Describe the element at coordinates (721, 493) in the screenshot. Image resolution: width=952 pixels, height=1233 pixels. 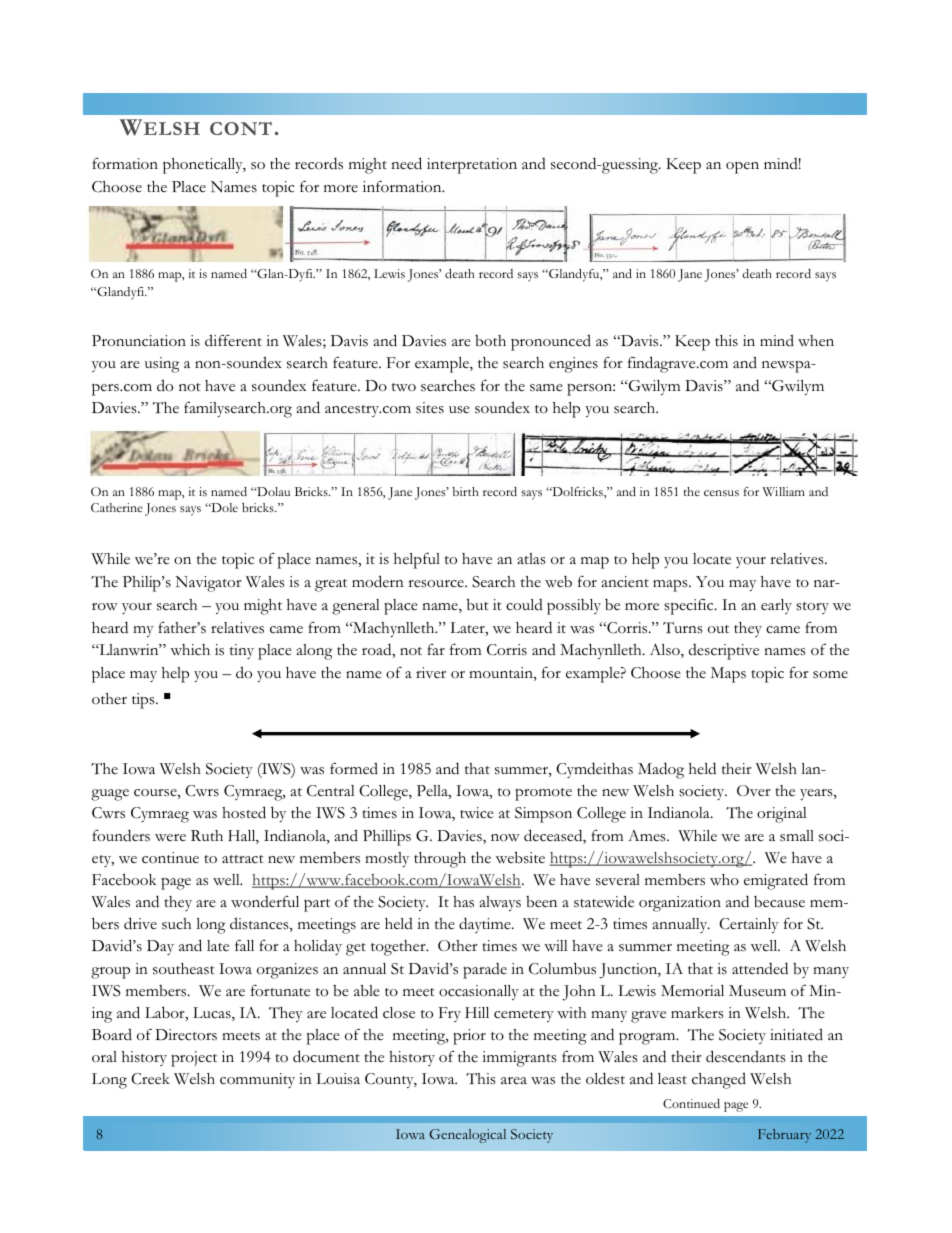
I see `census` at that location.
